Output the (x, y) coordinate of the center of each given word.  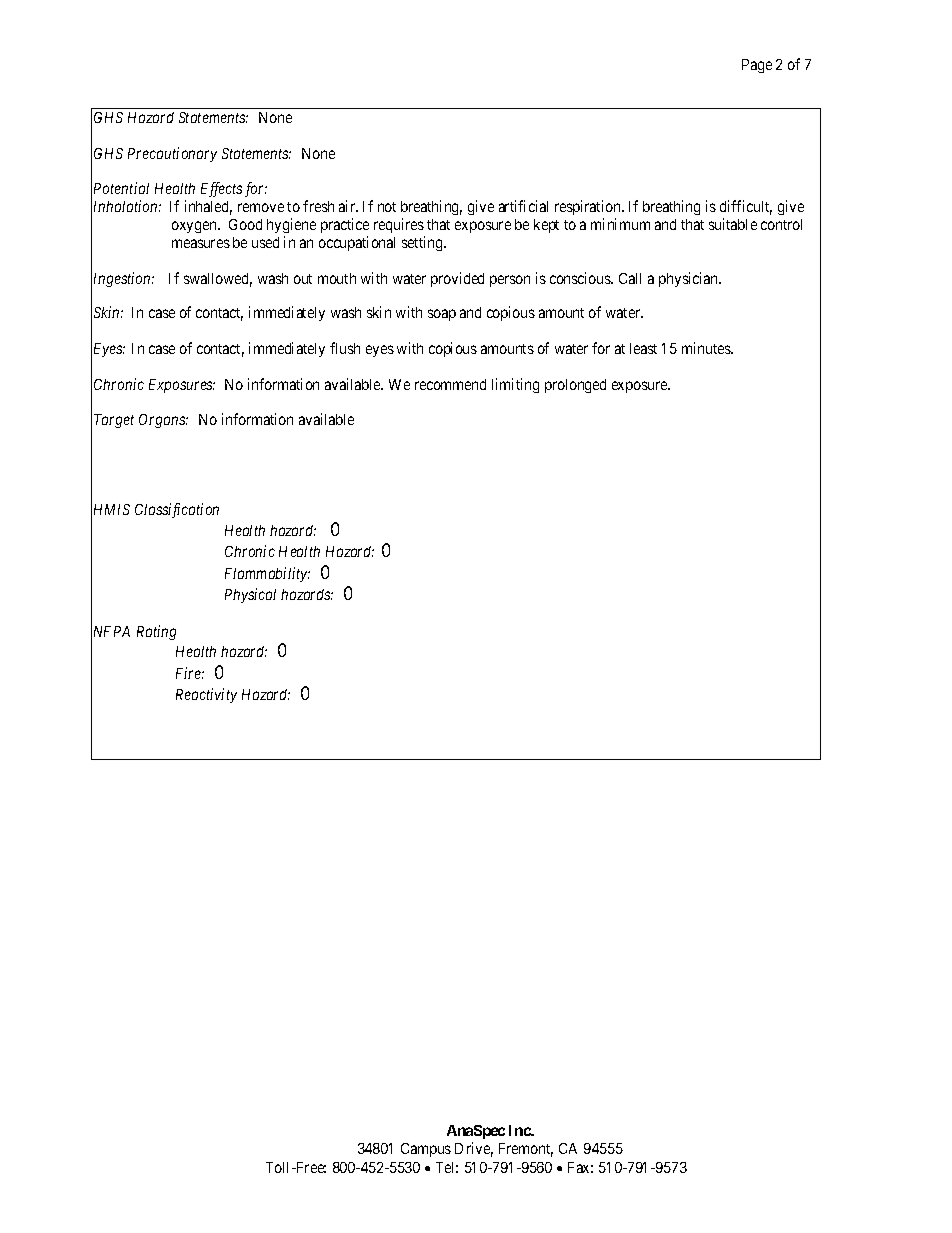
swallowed (218, 280)
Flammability (267, 574)
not (387, 207)
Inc (520, 1130)
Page (757, 66)
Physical (250, 595)
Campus (426, 1150)
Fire (190, 673)
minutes (707, 348)
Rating (156, 632)
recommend (450, 384)
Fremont (526, 1150)
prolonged (575, 386)
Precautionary (172, 154)
